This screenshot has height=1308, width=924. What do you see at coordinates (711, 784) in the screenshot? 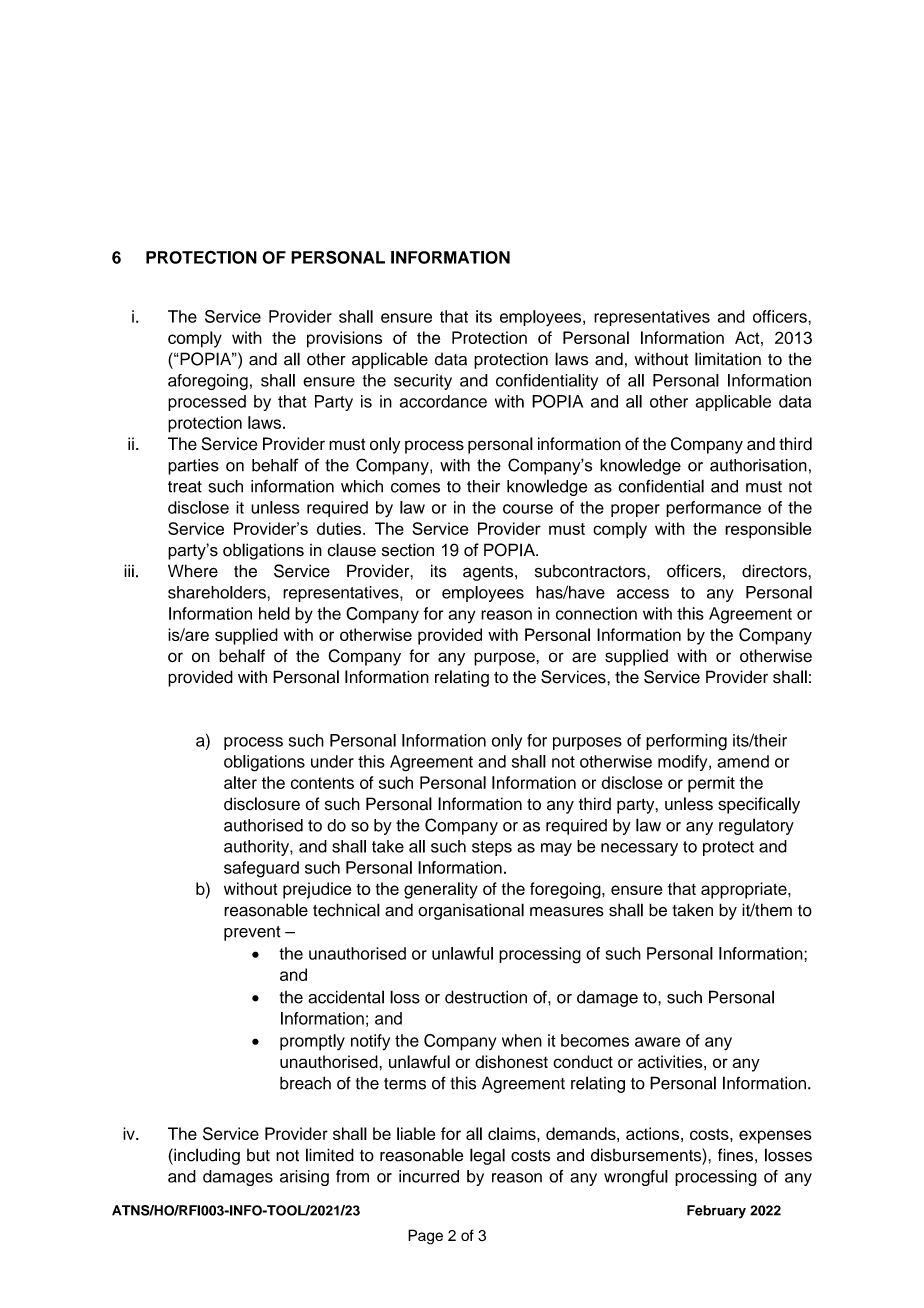
I see `permit` at bounding box center [711, 784].
